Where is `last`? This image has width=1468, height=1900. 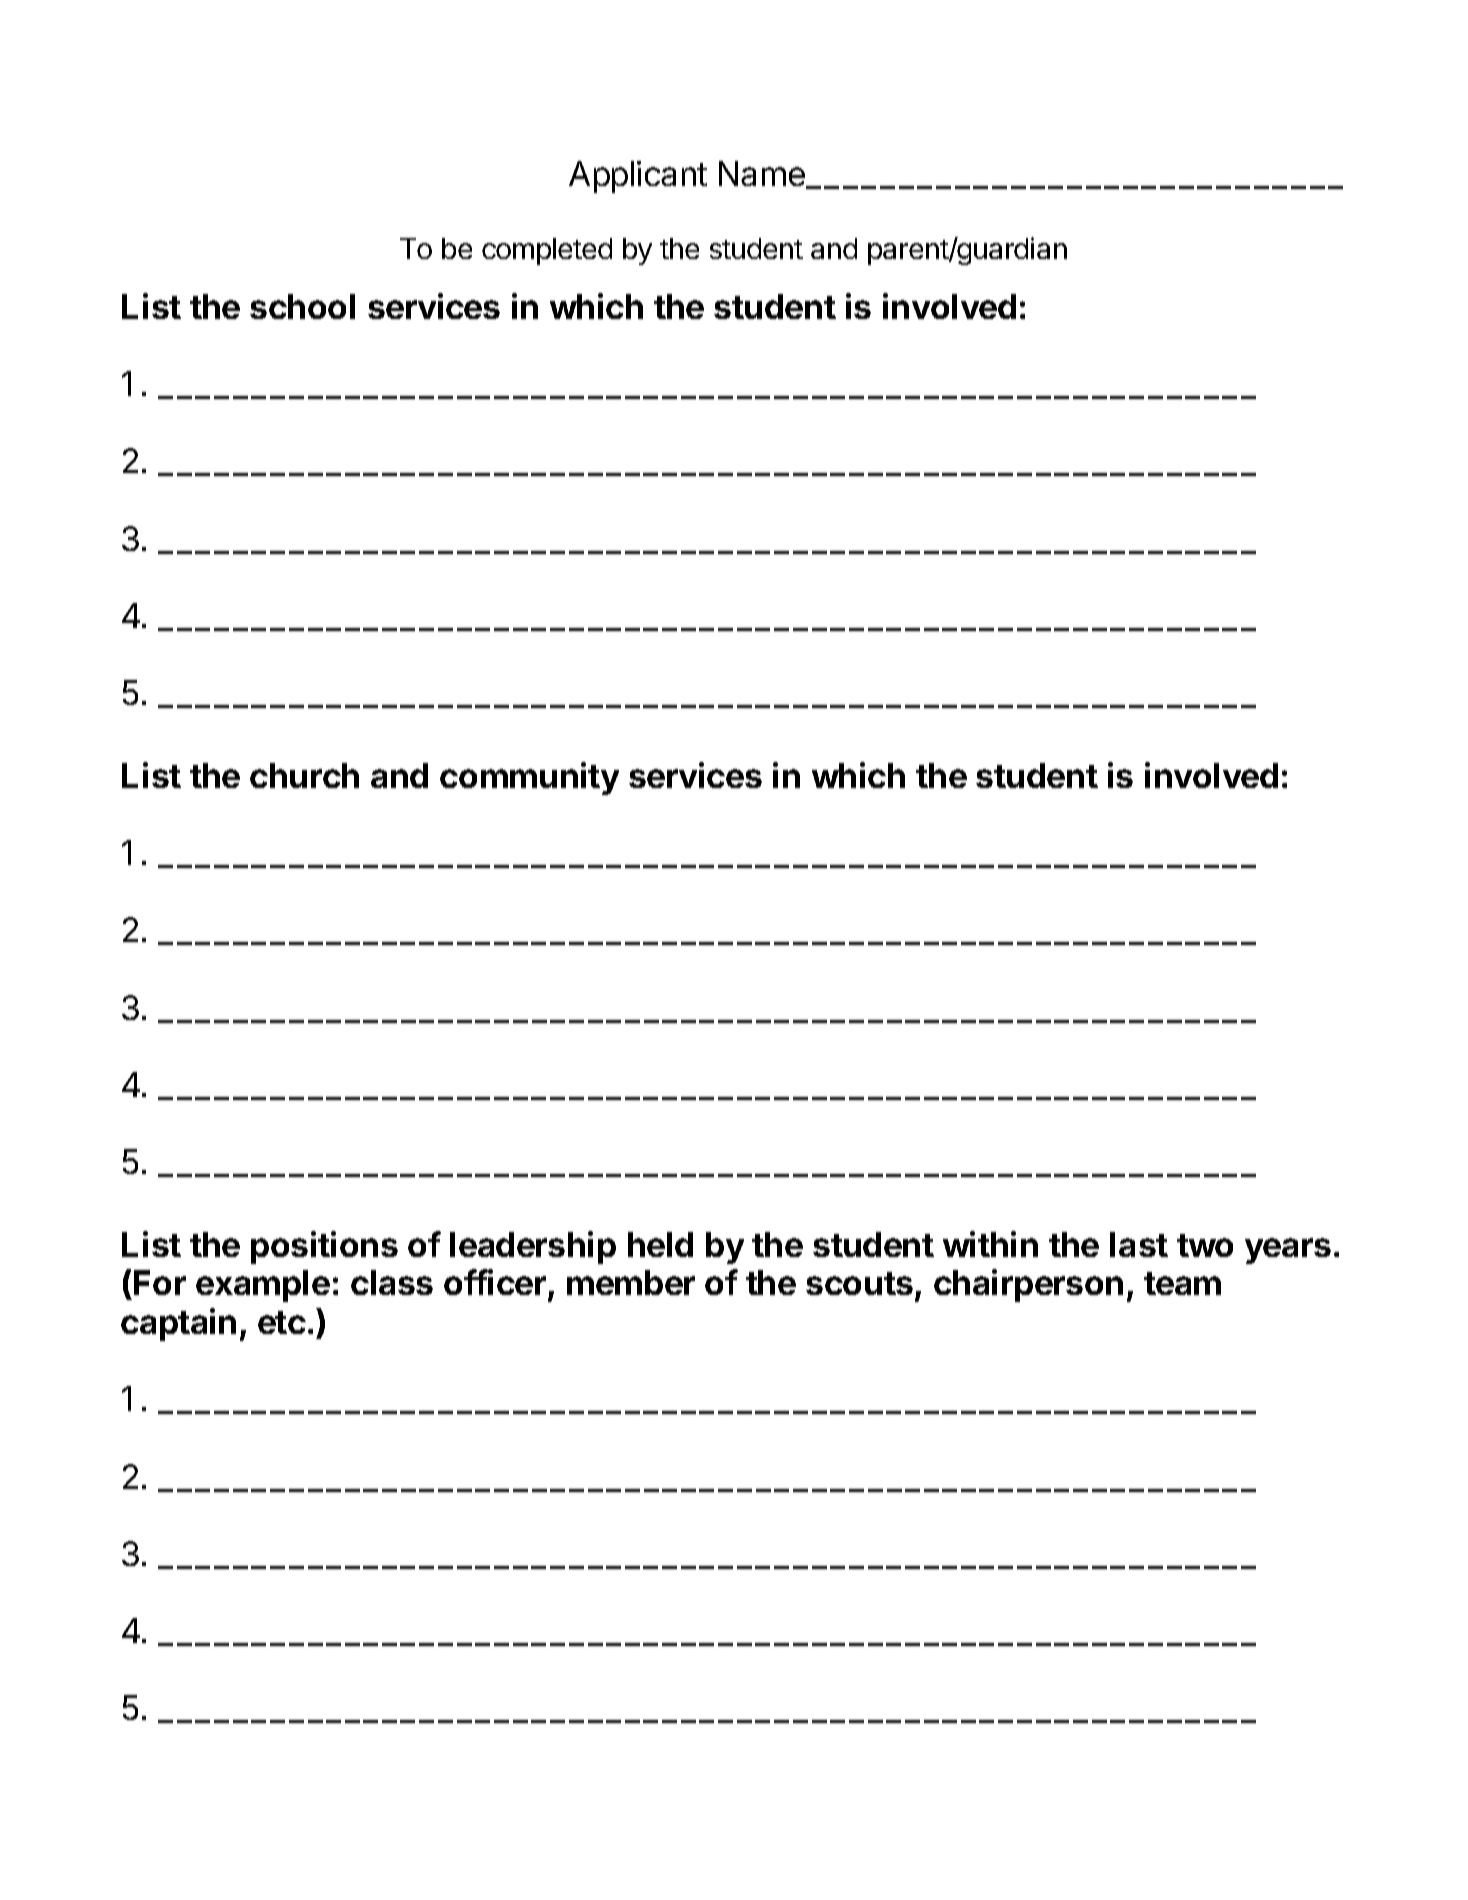 last is located at coordinates (1139, 1244).
